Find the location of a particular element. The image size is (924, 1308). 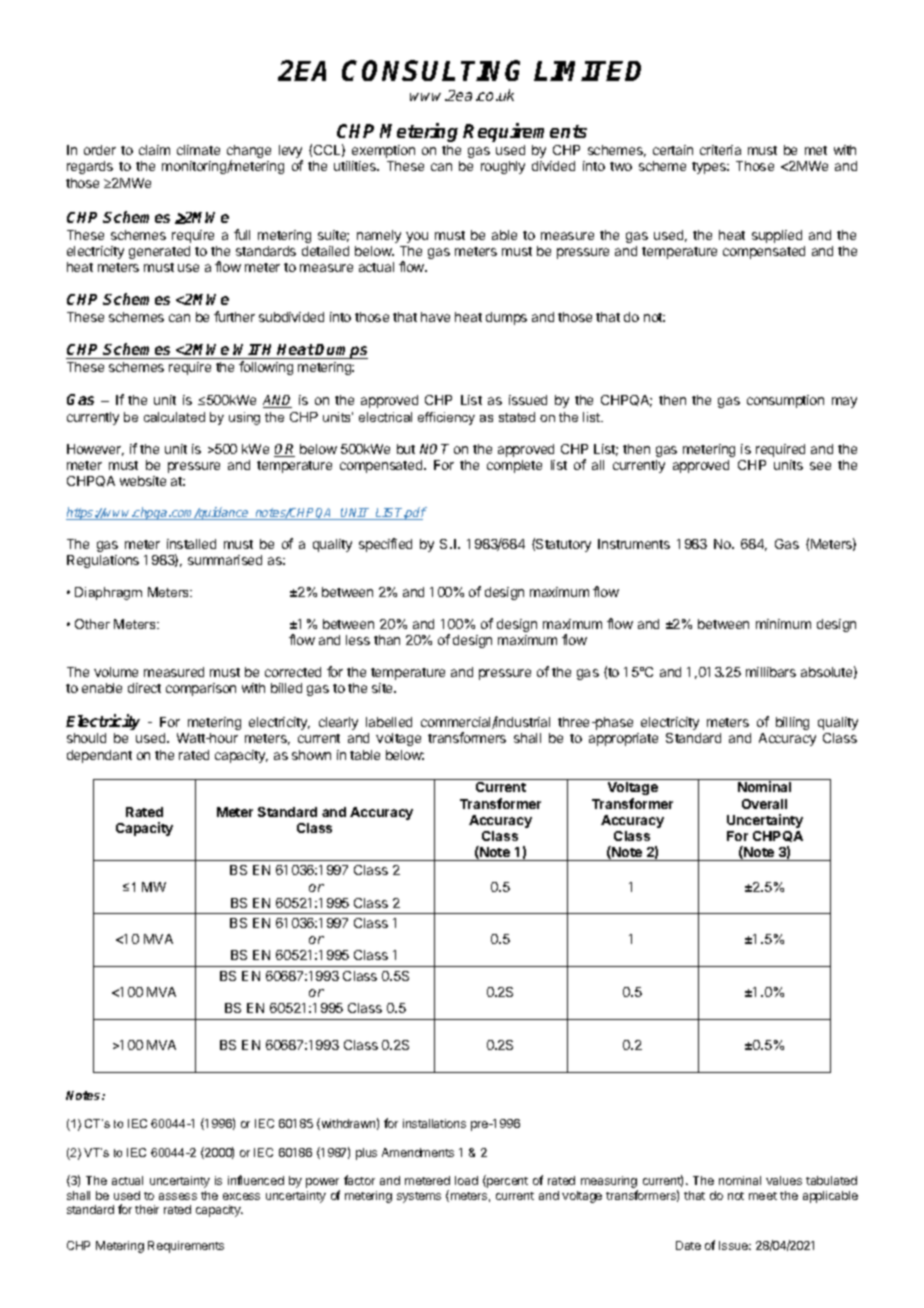

claim is located at coordinates (154, 150).
